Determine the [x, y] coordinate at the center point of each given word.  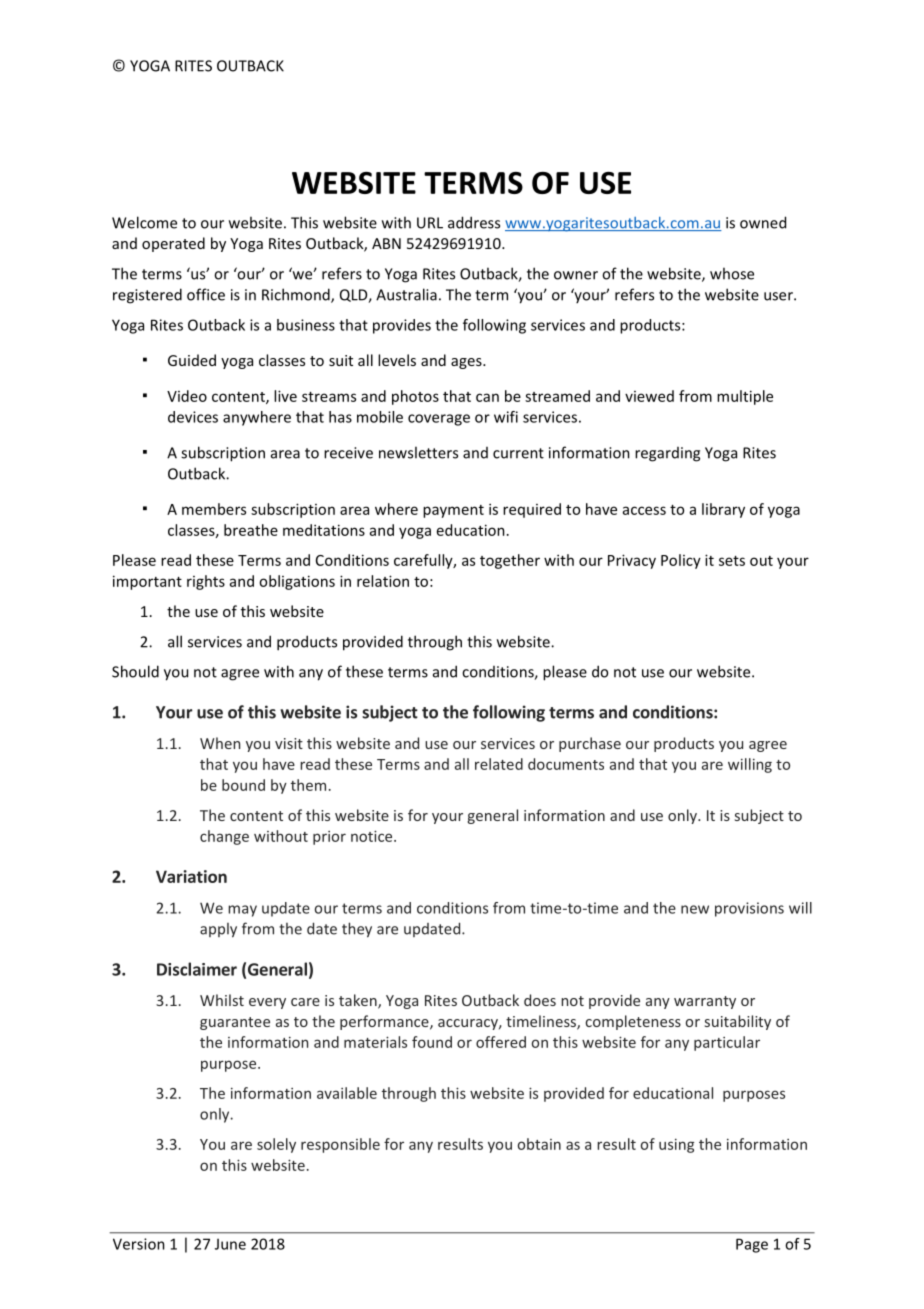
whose [732, 273]
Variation [191, 876]
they [357, 930]
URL [430, 223]
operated [173, 244]
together [510, 561]
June [230, 1244]
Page [752, 1245]
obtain [539, 1144]
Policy [681, 561]
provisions [749, 909]
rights [206, 582]
